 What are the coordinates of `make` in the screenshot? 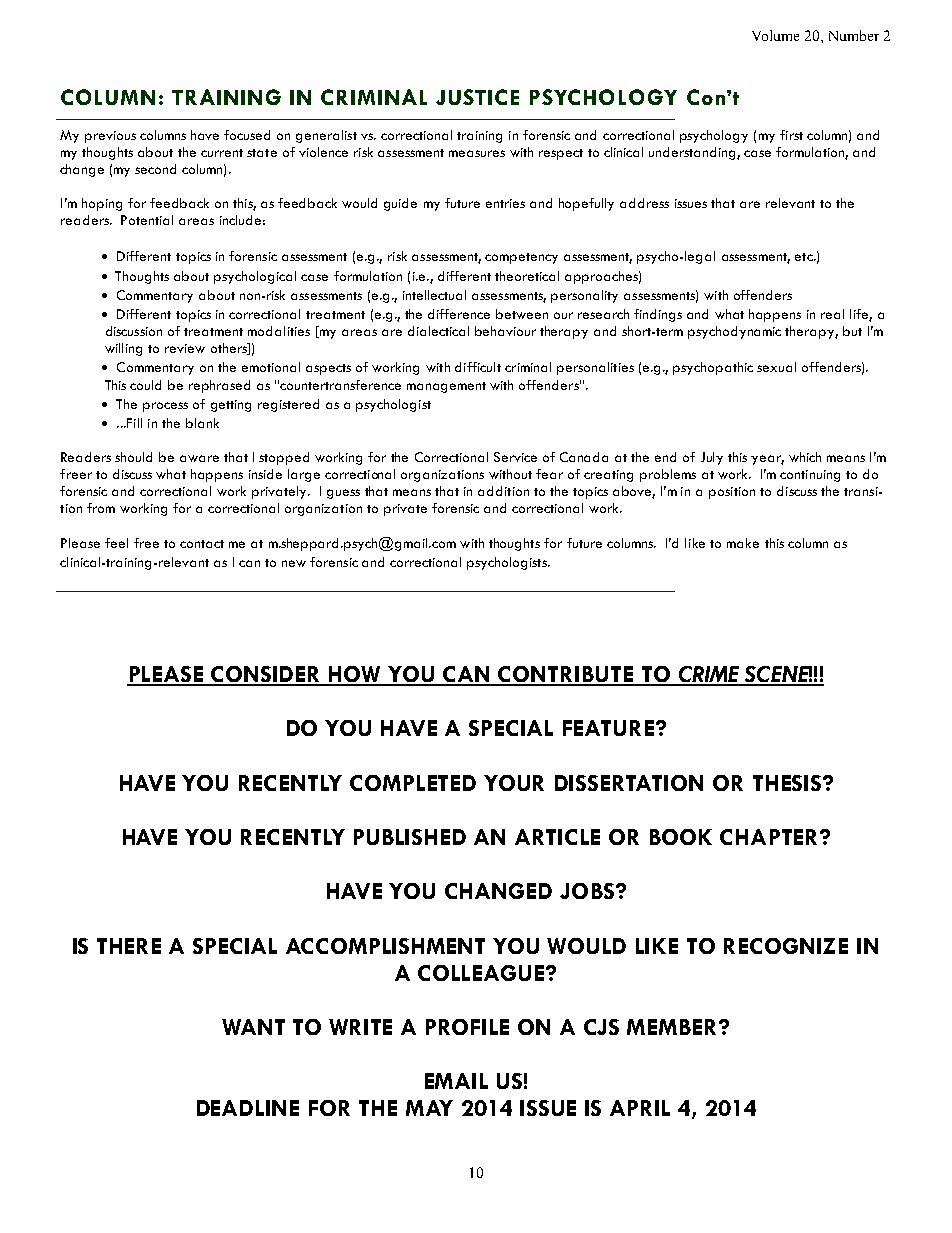 It's located at (743, 543).
